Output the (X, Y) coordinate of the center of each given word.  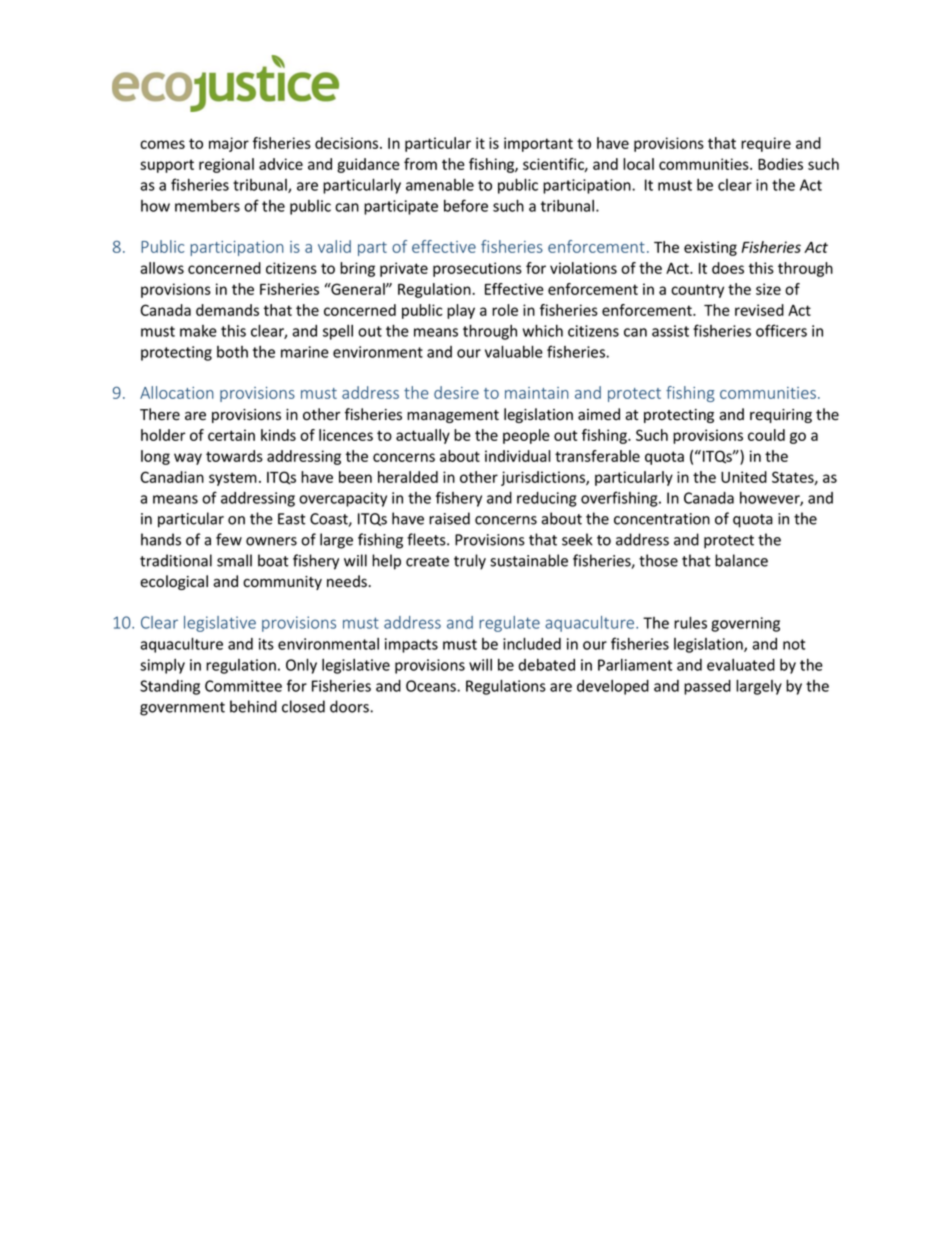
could (766, 435)
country (697, 291)
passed (707, 687)
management (453, 416)
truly (470, 562)
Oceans (432, 686)
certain (231, 435)
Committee (243, 686)
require (766, 144)
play (461, 311)
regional (226, 165)
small (234, 560)
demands (227, 310)
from (420, 164)
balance (741, 560)
